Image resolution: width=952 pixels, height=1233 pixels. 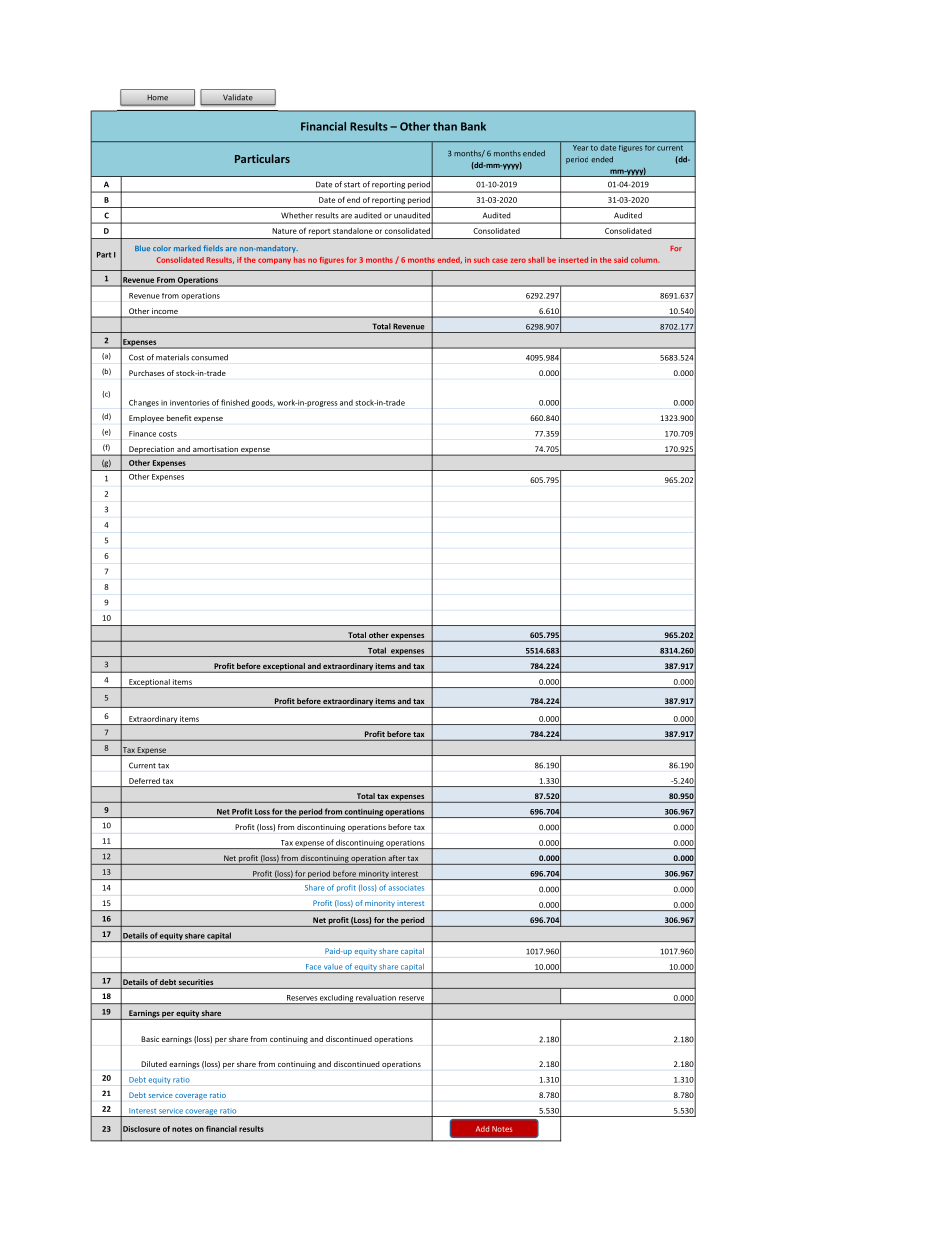 I want to click on than, so click(x=445, y=126).
